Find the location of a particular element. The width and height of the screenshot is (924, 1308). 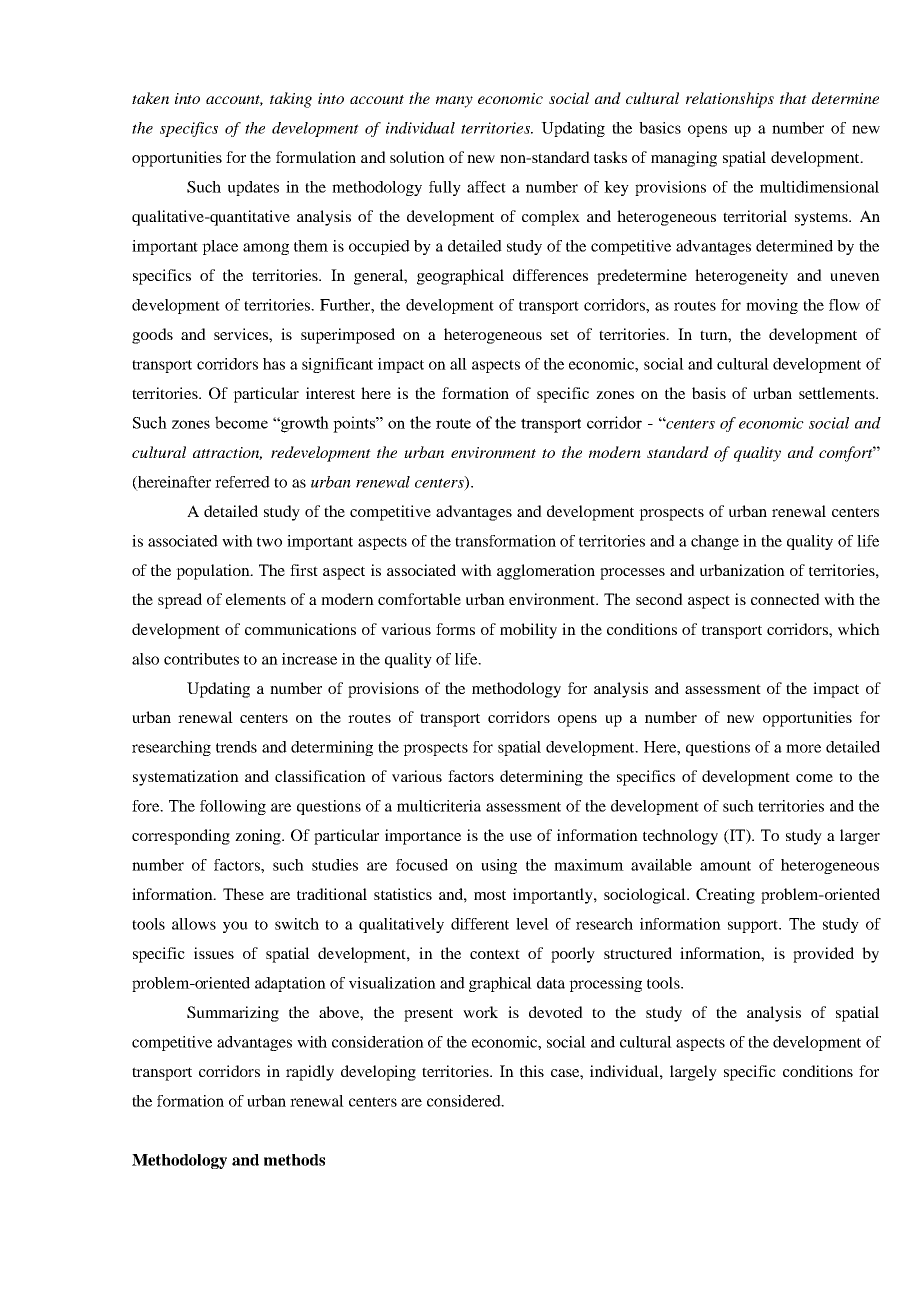

you is located at coordinates (235, 927).
